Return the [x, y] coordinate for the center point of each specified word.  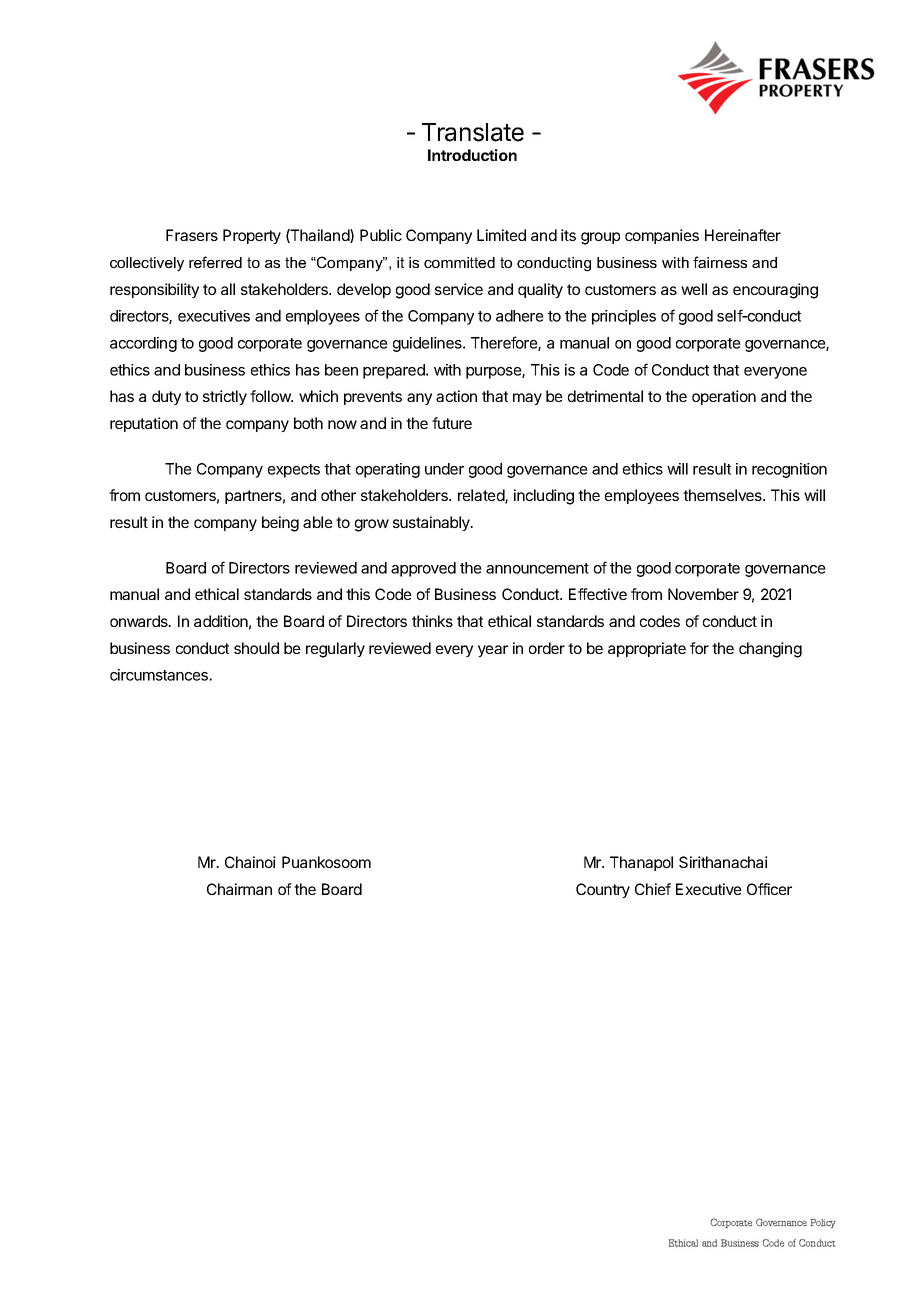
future [452, 423]
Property [252, 236]
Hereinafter [743, 235]
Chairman [239, 889]
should [256, 648]
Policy [823, 1223]
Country [603, 890]
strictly [225, 397]
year [493, 651]
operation [724, 397]
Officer [769, 889]
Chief [653, 889]
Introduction [472, 155]
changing [770, 650]
